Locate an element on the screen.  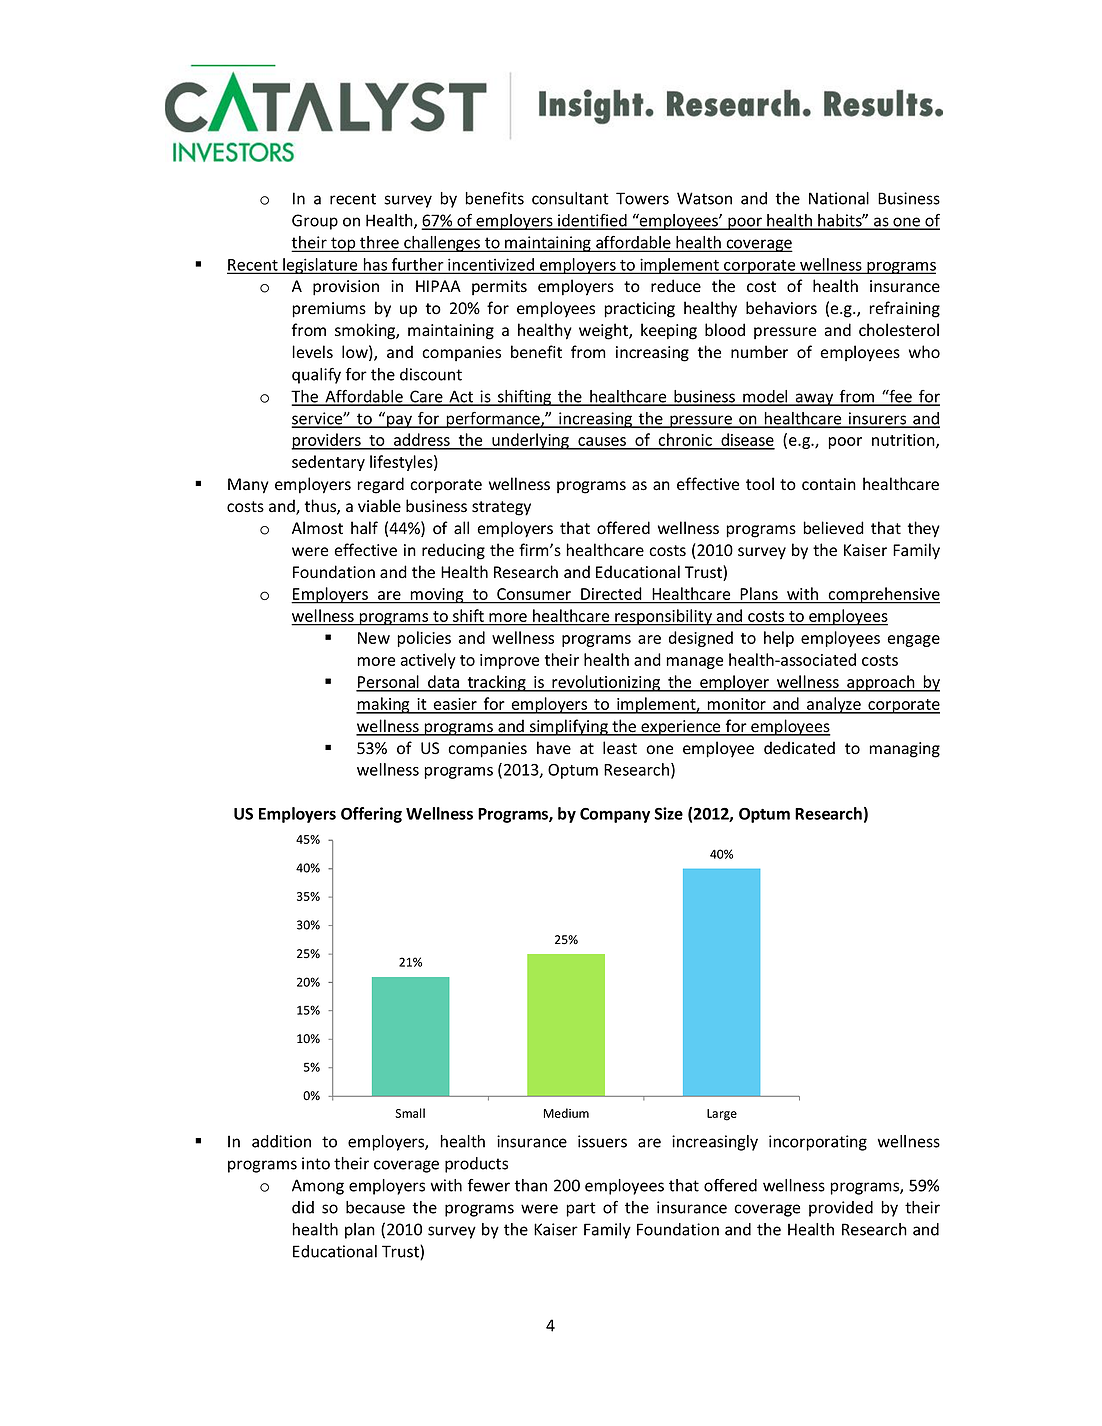
New is located at coordinates (374, 638).
